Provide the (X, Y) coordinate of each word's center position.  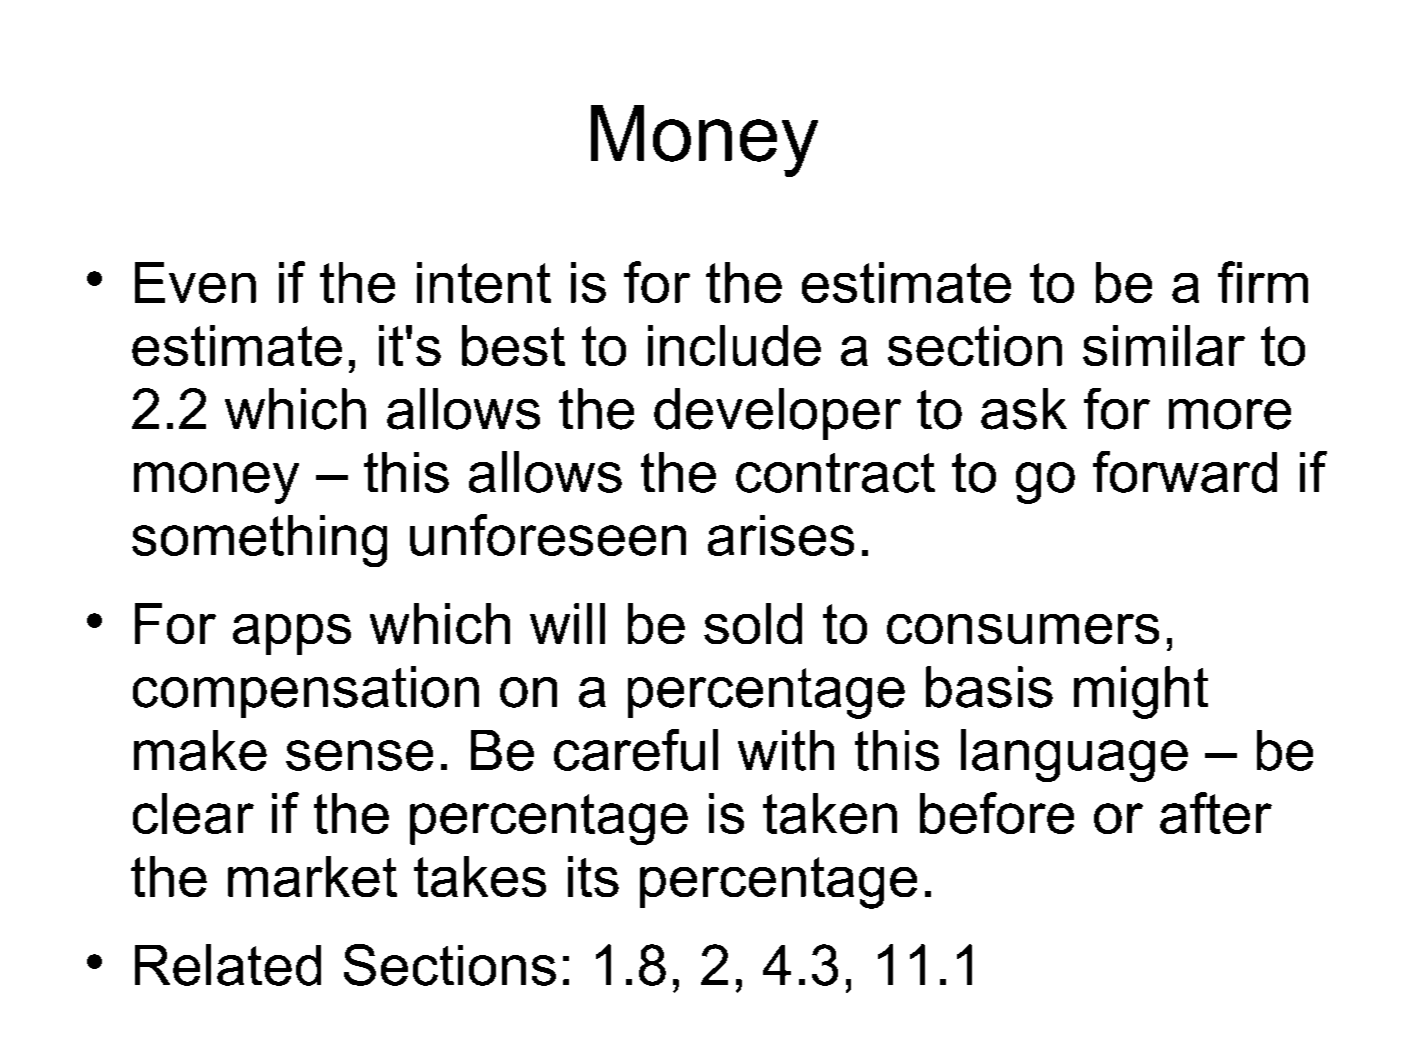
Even (195, 282)
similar (1164, 345)
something (259, 541)
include (734, 345)
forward (1185, 472)
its (593, 876)
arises (781, 535)
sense (359, 755)
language (1074, 755)
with (786, 750)
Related (228, 965)
